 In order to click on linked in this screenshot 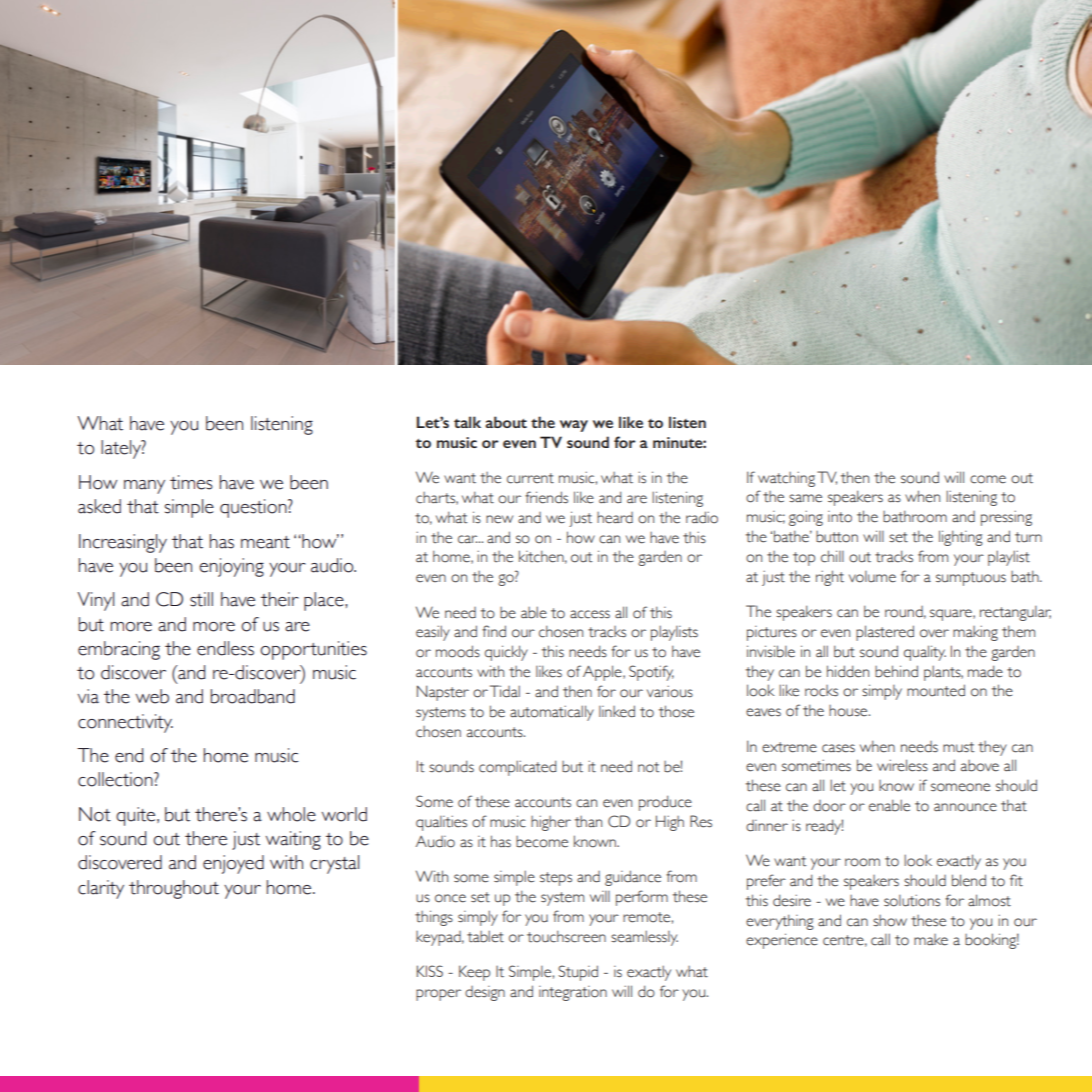, I will do `click(617, 711)`.
